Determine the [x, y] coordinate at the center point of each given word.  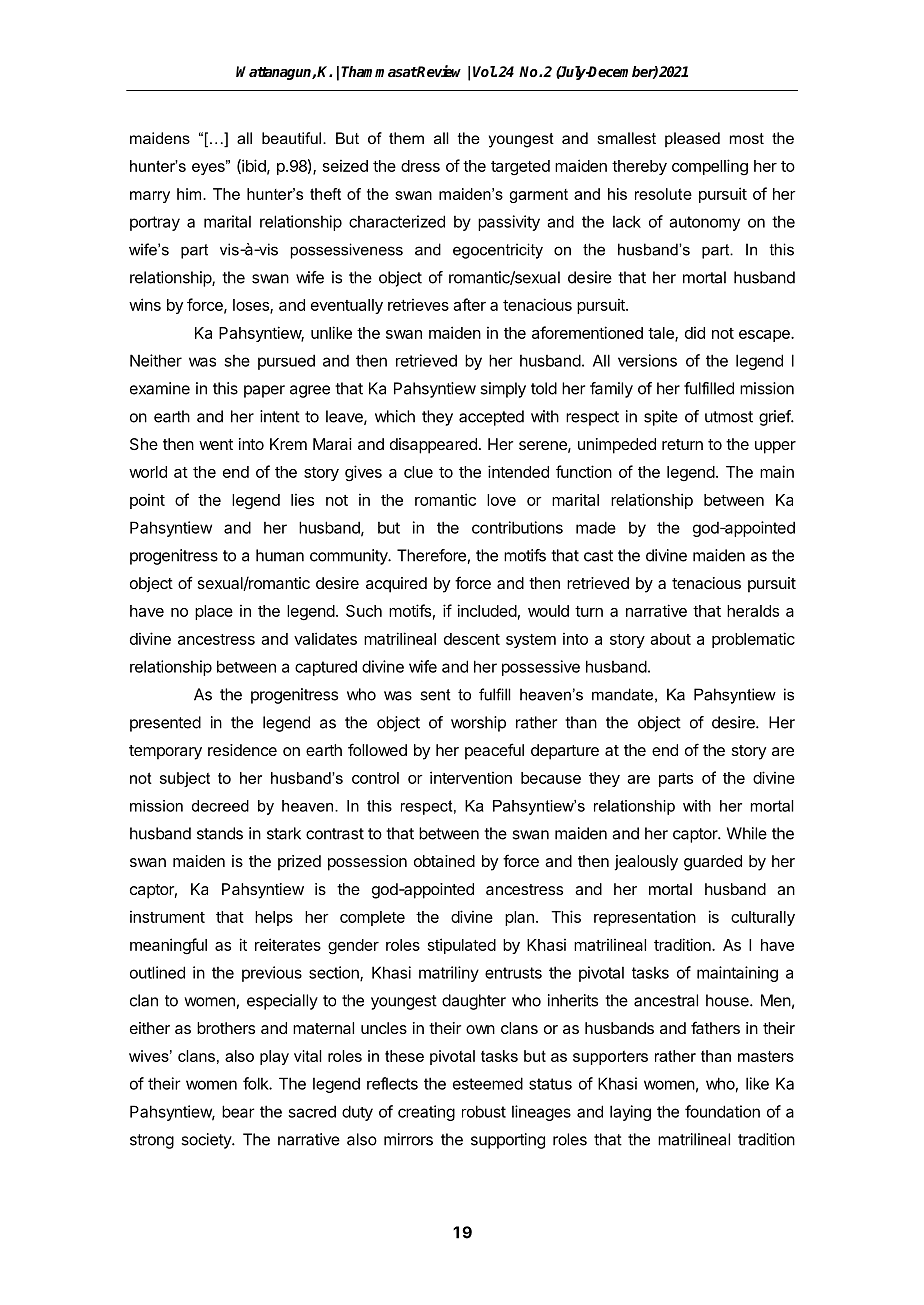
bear [238, 1111]
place [214, 612]
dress [420, 166]
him [190, 194]
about [670, 639]
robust [484, 1111]
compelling [710, 167]
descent [472, 639]
